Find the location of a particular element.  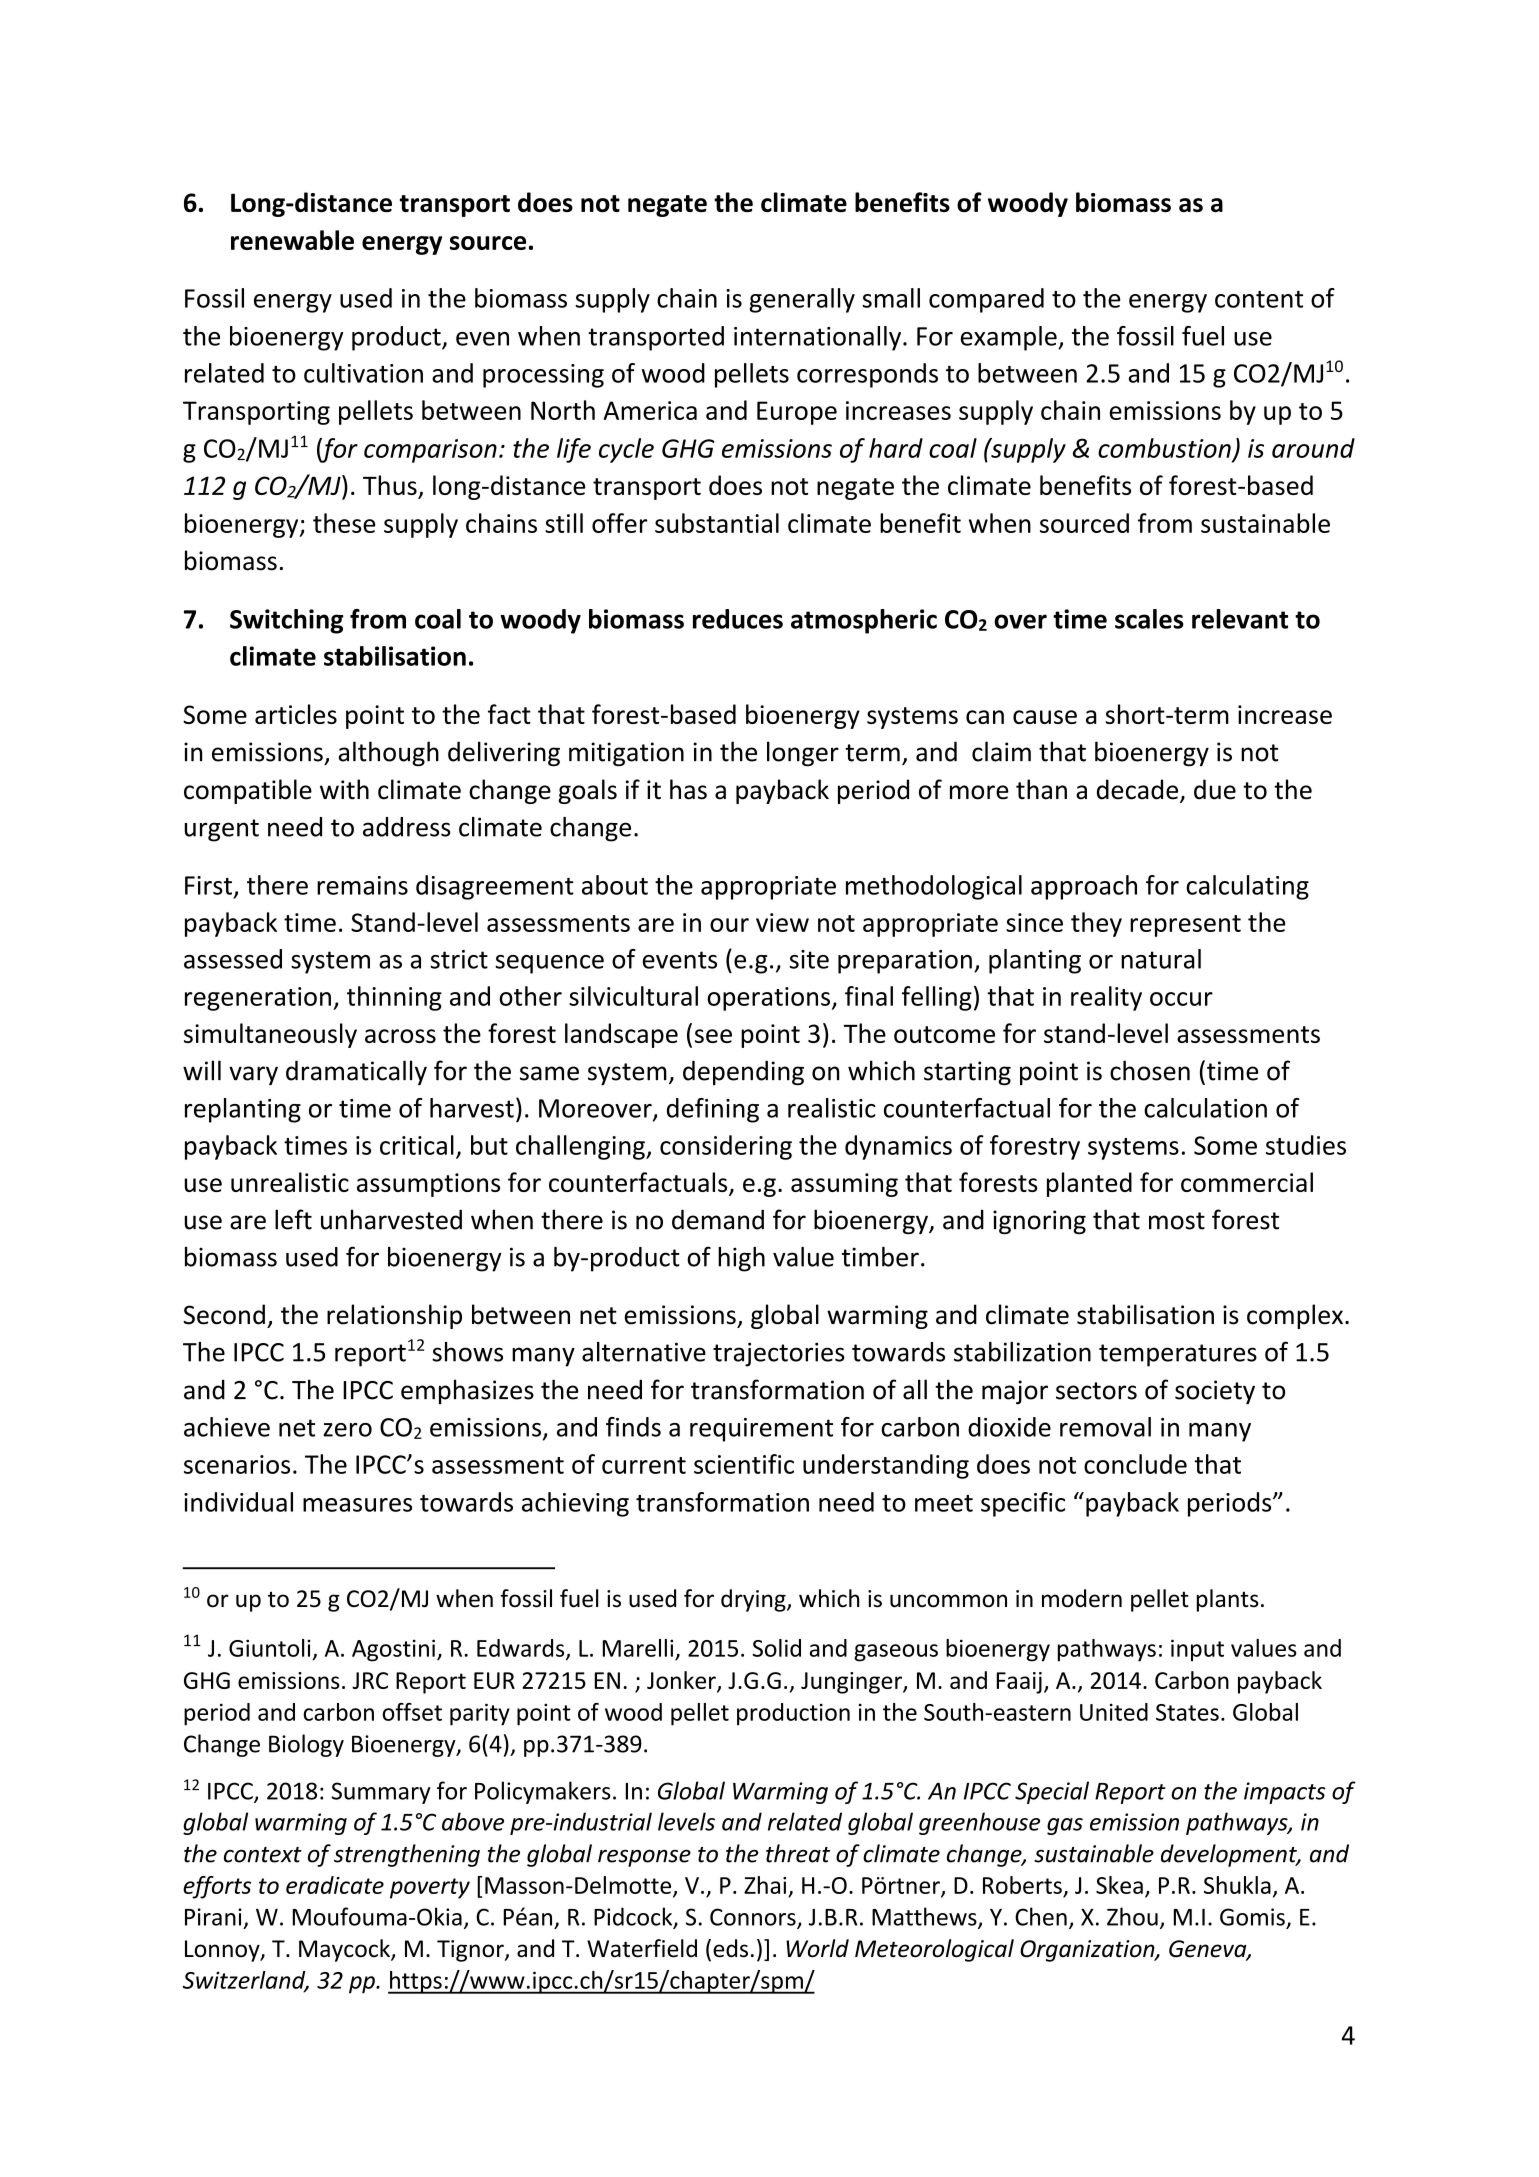

renewable is located at coordinates (292, 240).
